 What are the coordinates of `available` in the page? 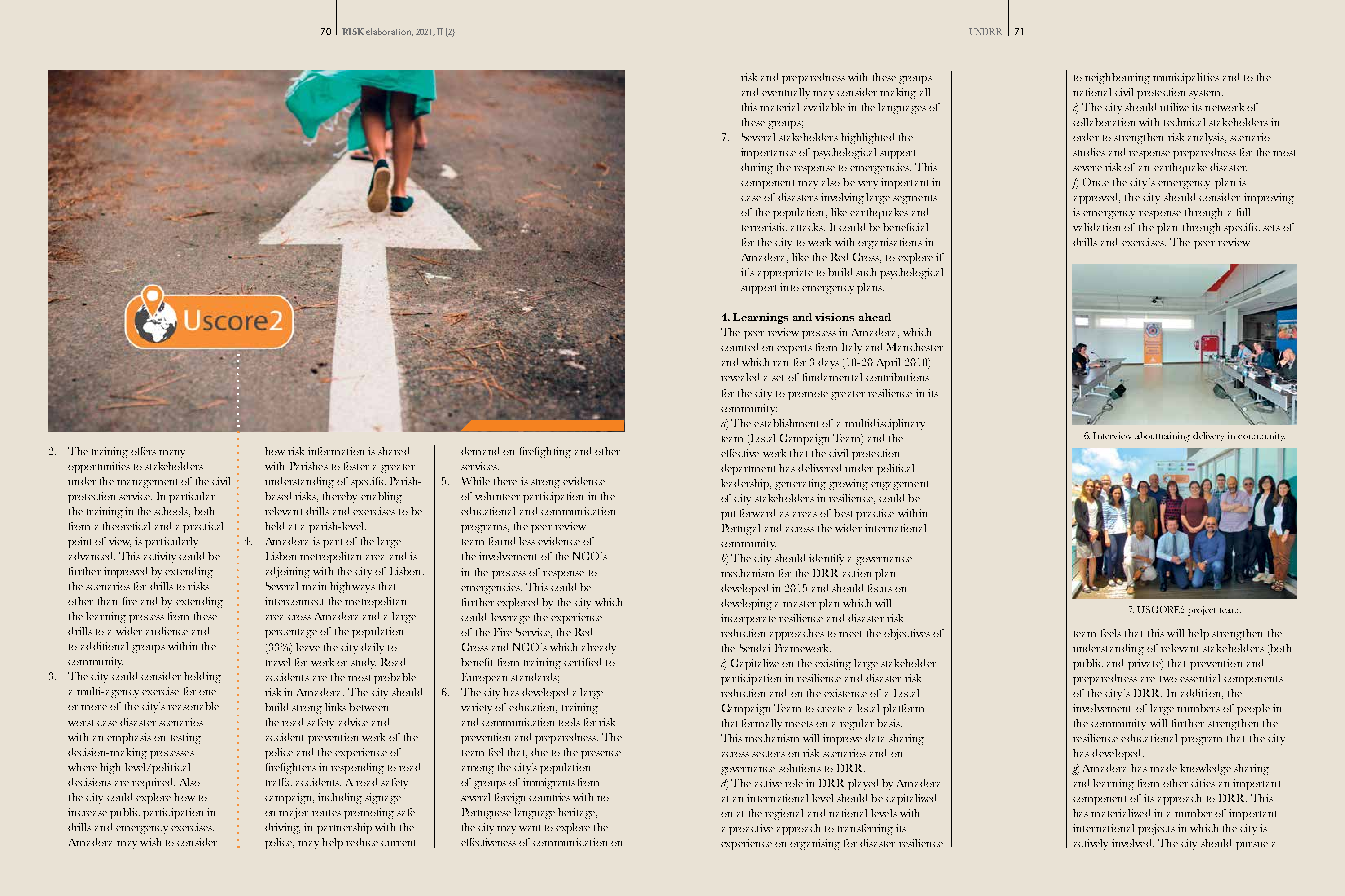 It's located at (824, 107).
